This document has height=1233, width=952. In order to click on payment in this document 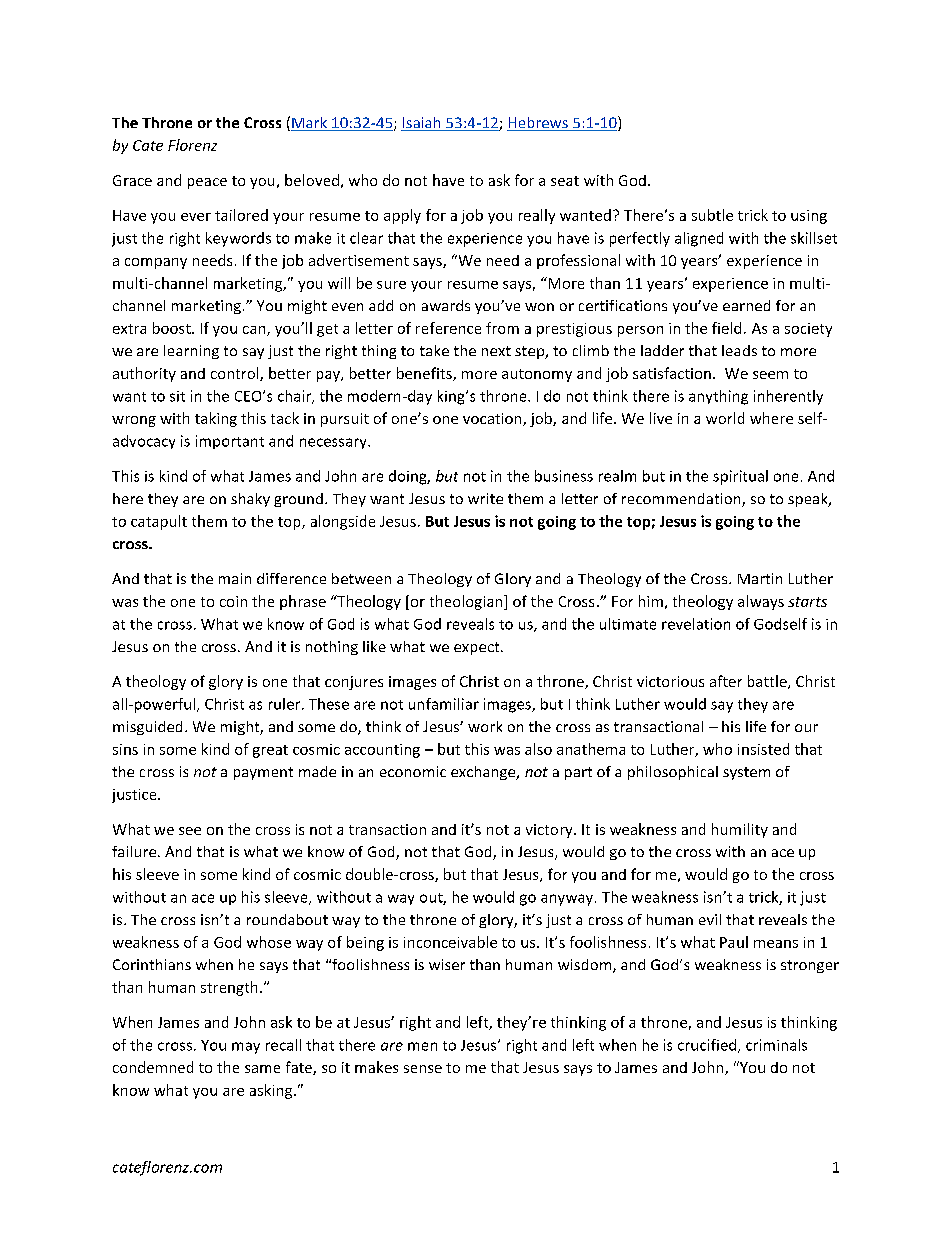, I will do `click(263, 773)`.
